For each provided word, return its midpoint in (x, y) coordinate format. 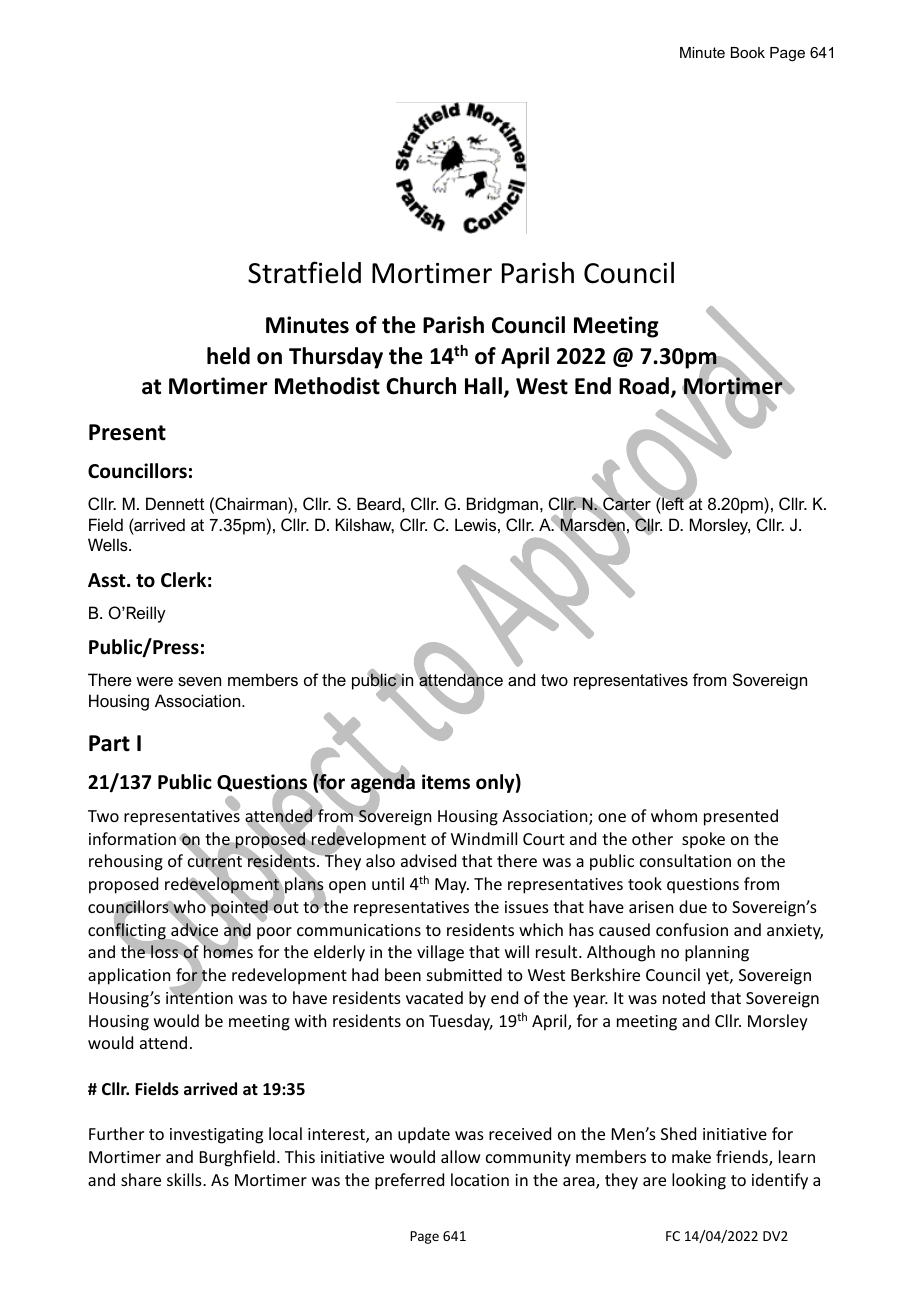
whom (674, 815)
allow (461, 1156)
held (228, 356)
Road (644, 386)
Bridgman (504, 505)
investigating (216, 1136)
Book (748, 52)
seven (199, 681)
